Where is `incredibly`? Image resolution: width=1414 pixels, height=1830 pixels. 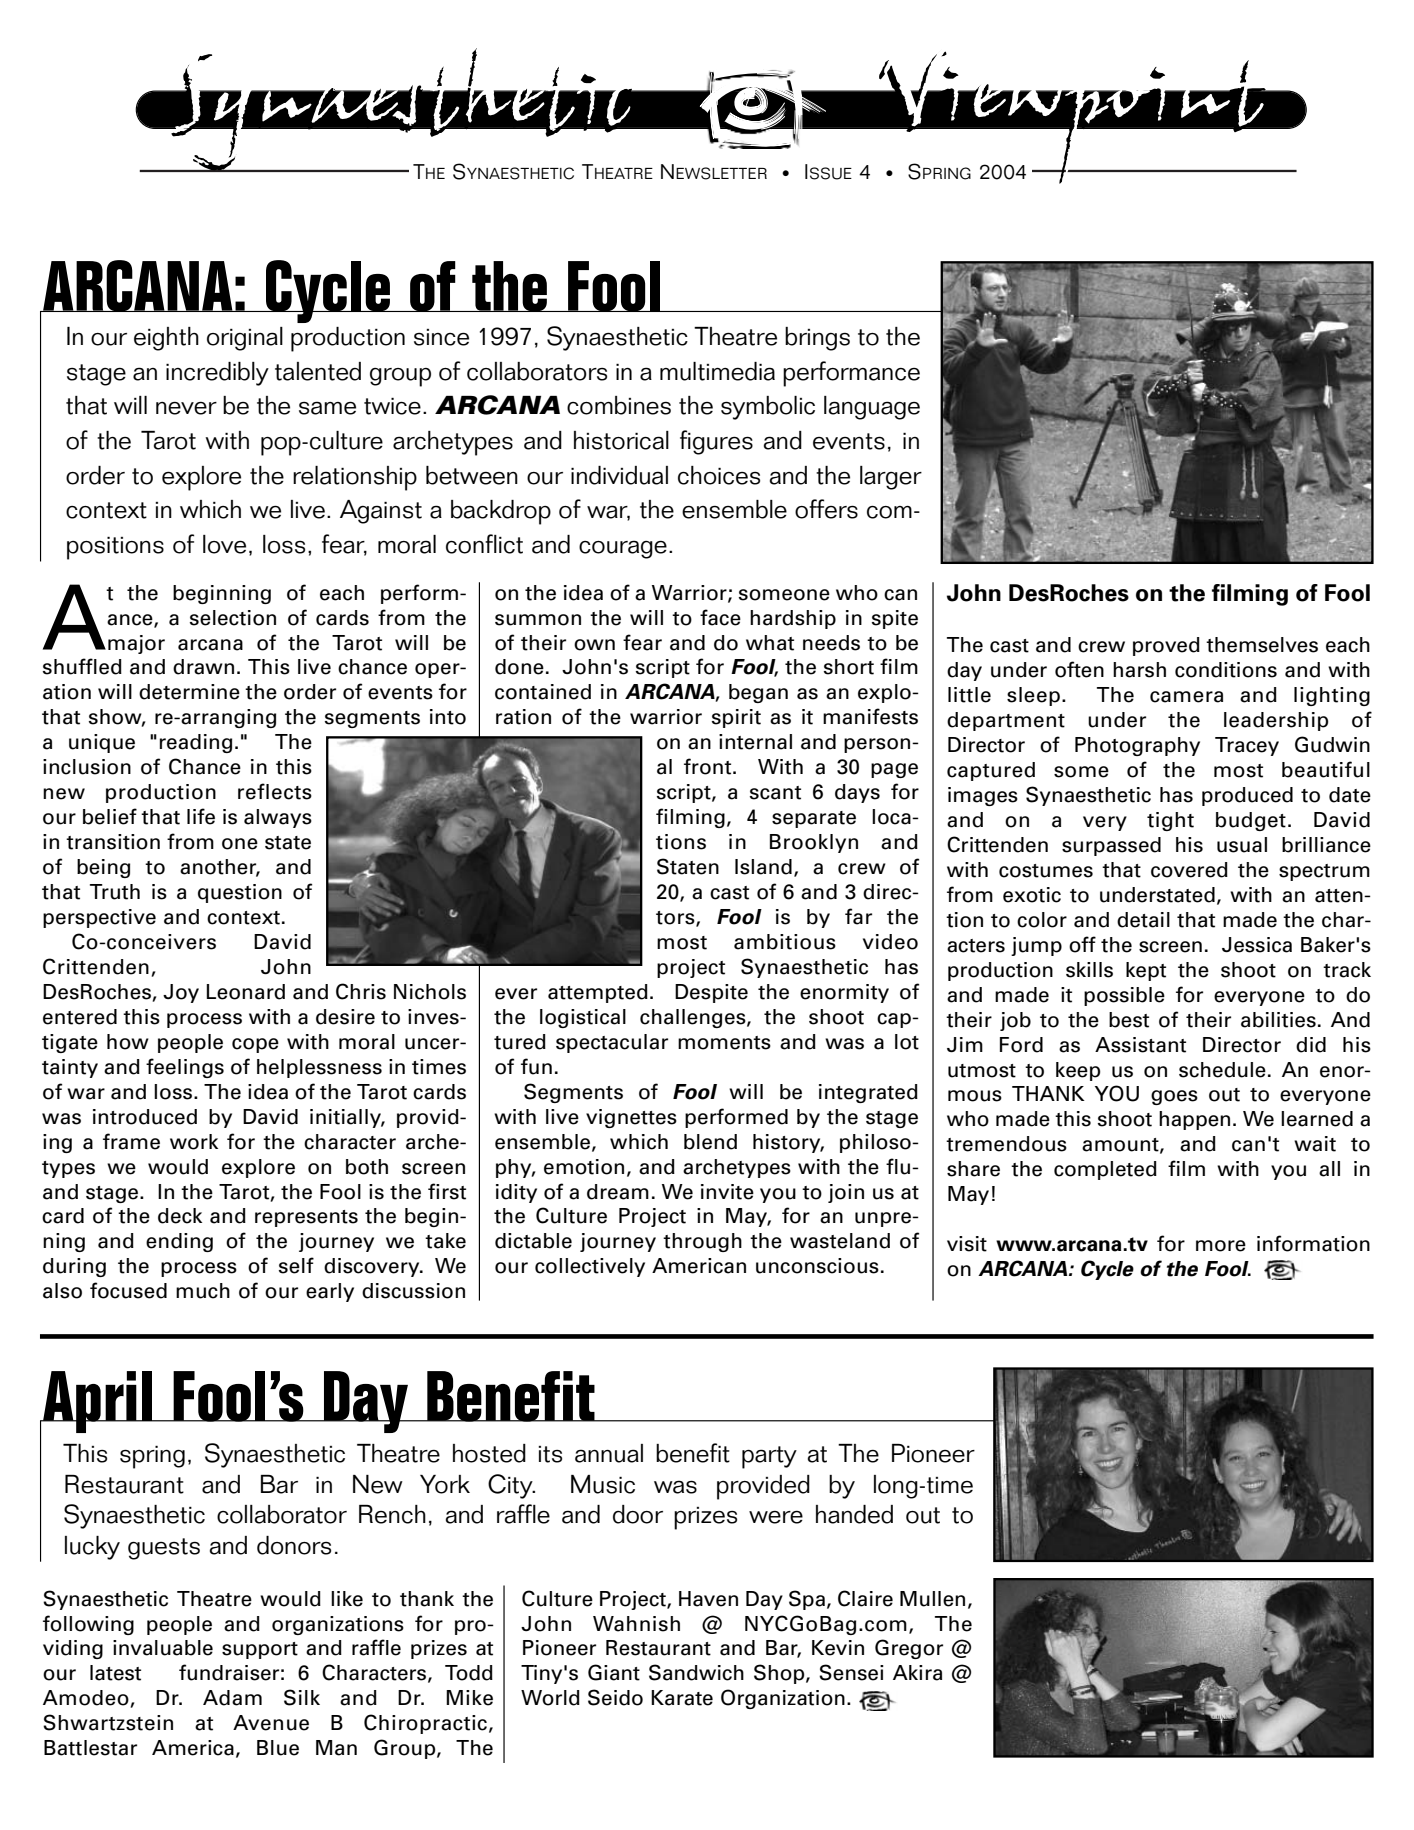 incredibly is located at coordinates (217, 374).
